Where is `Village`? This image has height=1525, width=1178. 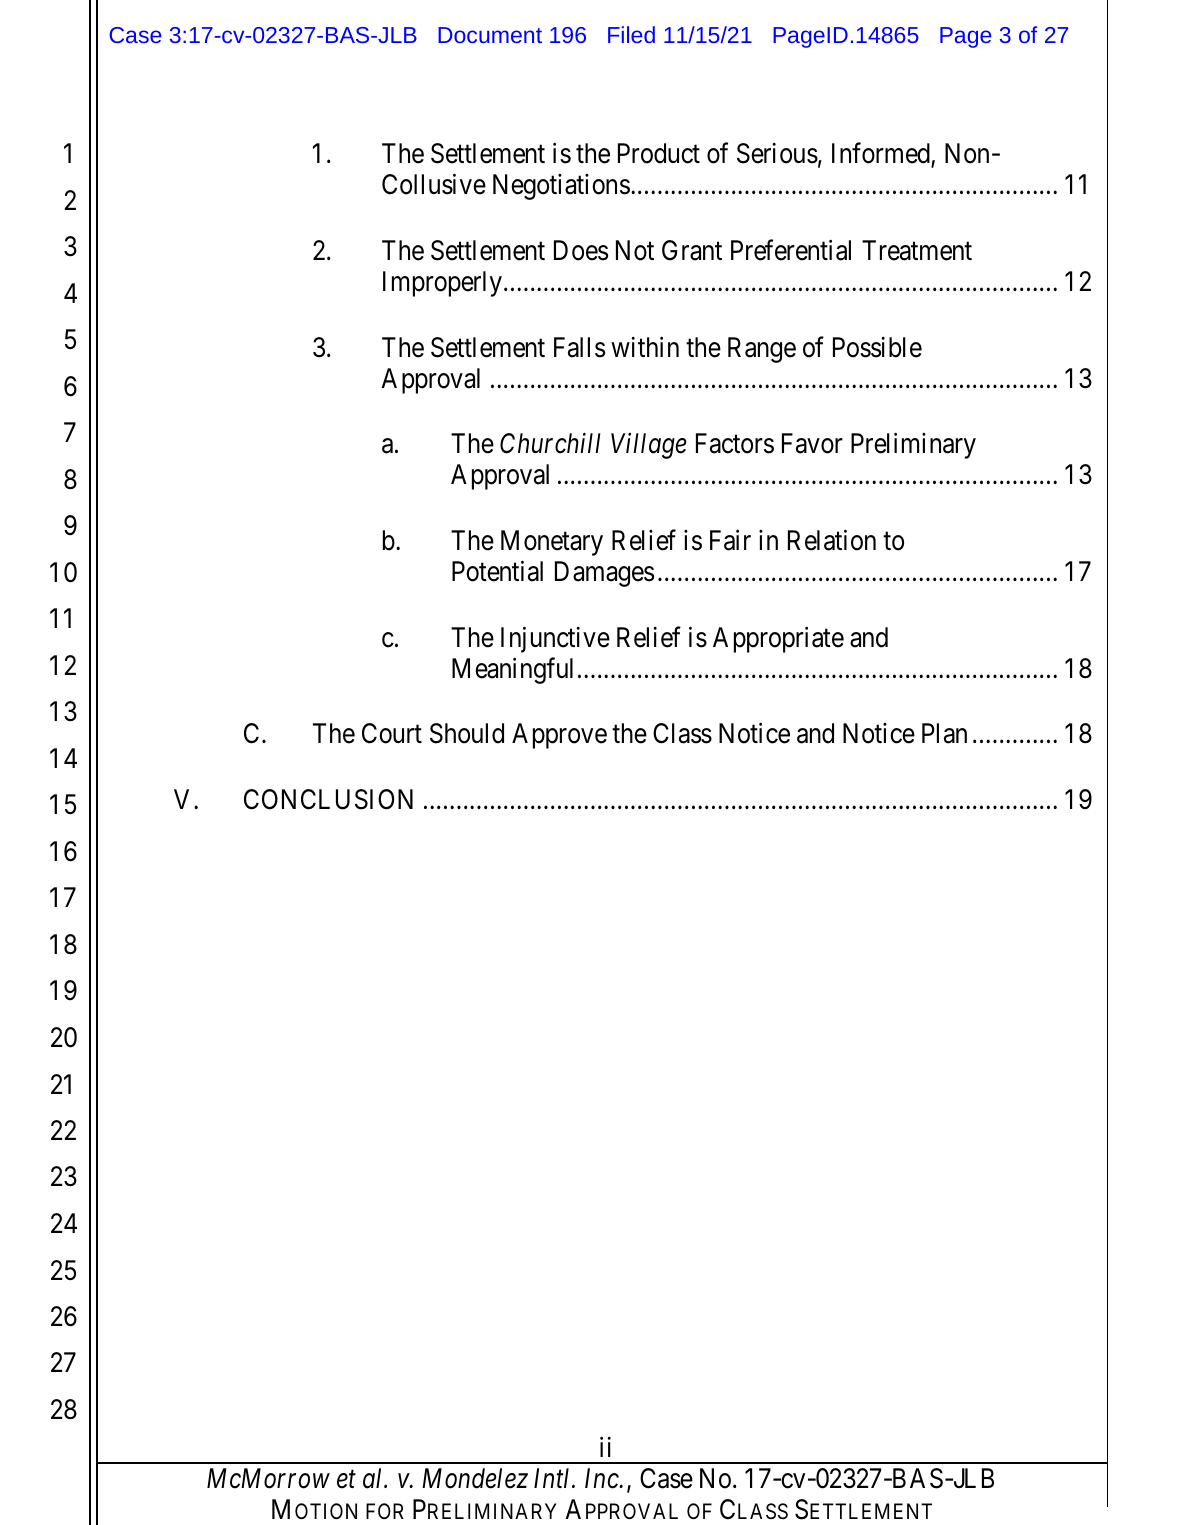 Village is located at coordinates (649, 446).
